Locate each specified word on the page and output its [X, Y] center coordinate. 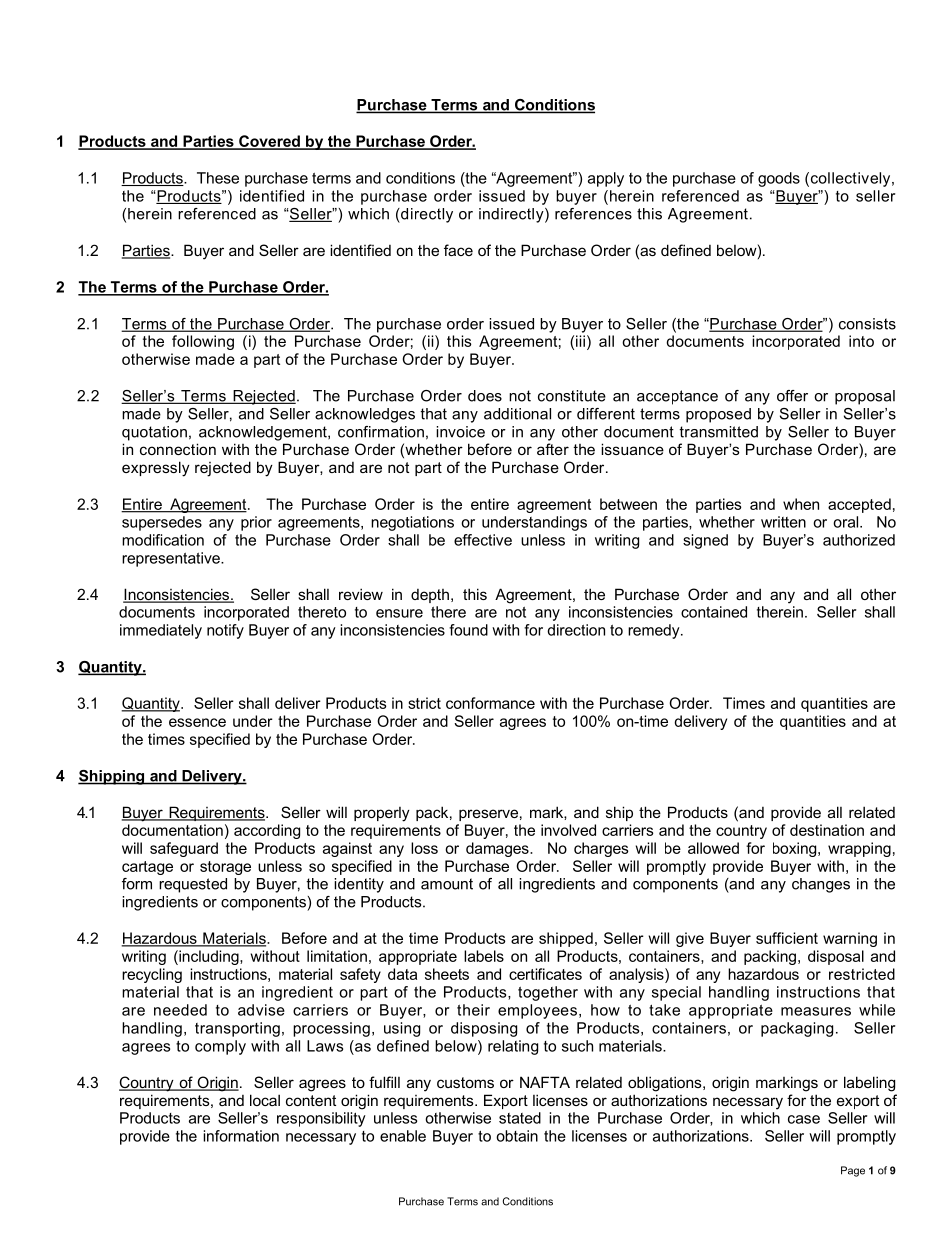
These [218, 178]
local [265, 1100]
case [804, 1119]
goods [779, 179]
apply [606, 179]
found [468, 630]
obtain [517, 1136]
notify [225, 631]
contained [714, 612]
